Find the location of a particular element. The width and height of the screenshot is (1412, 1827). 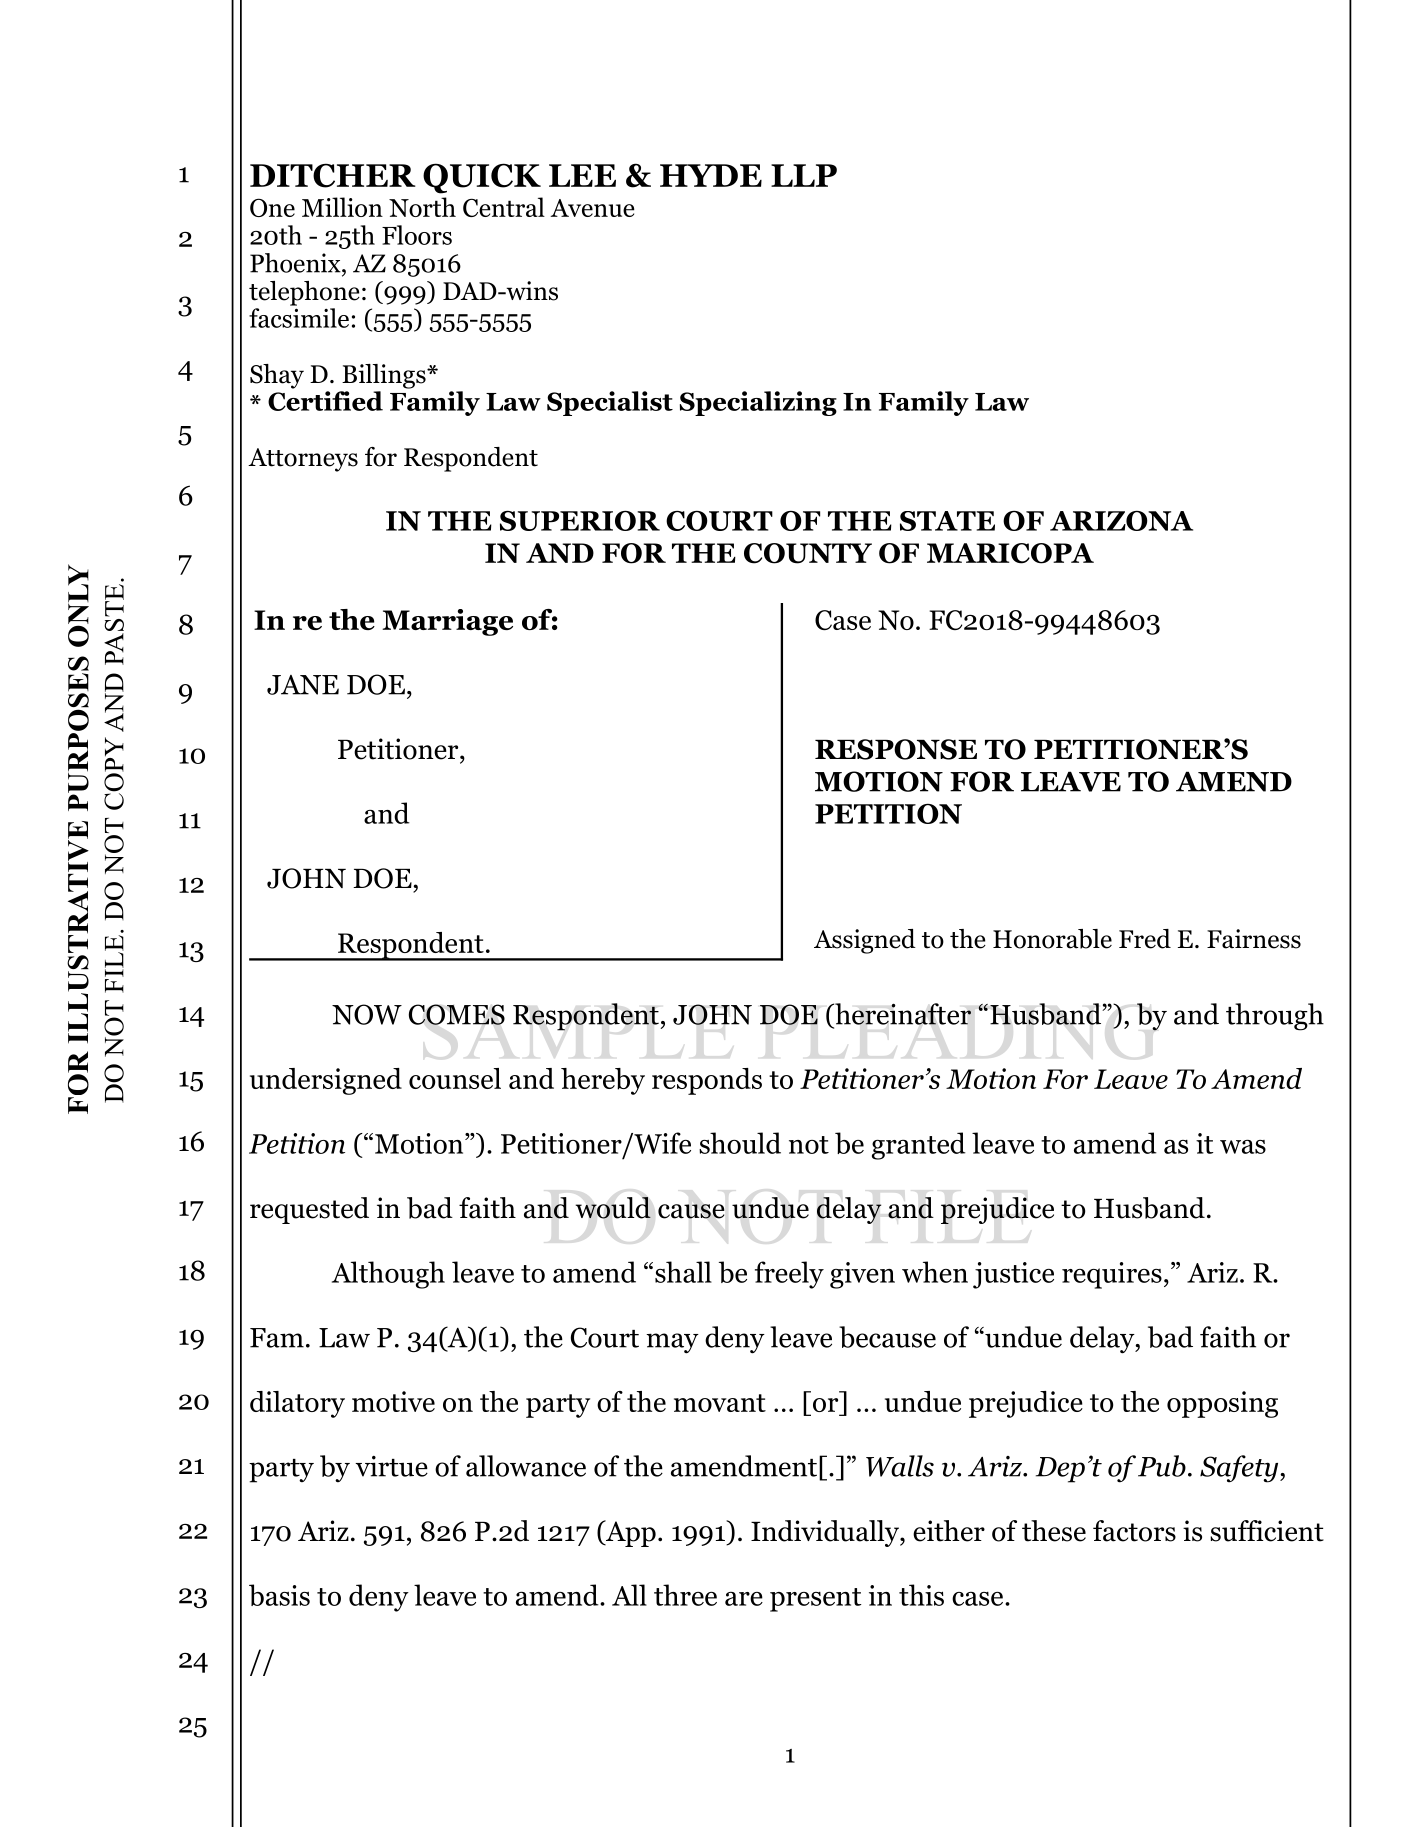

Fred is located at coordinates (1145, 939).
